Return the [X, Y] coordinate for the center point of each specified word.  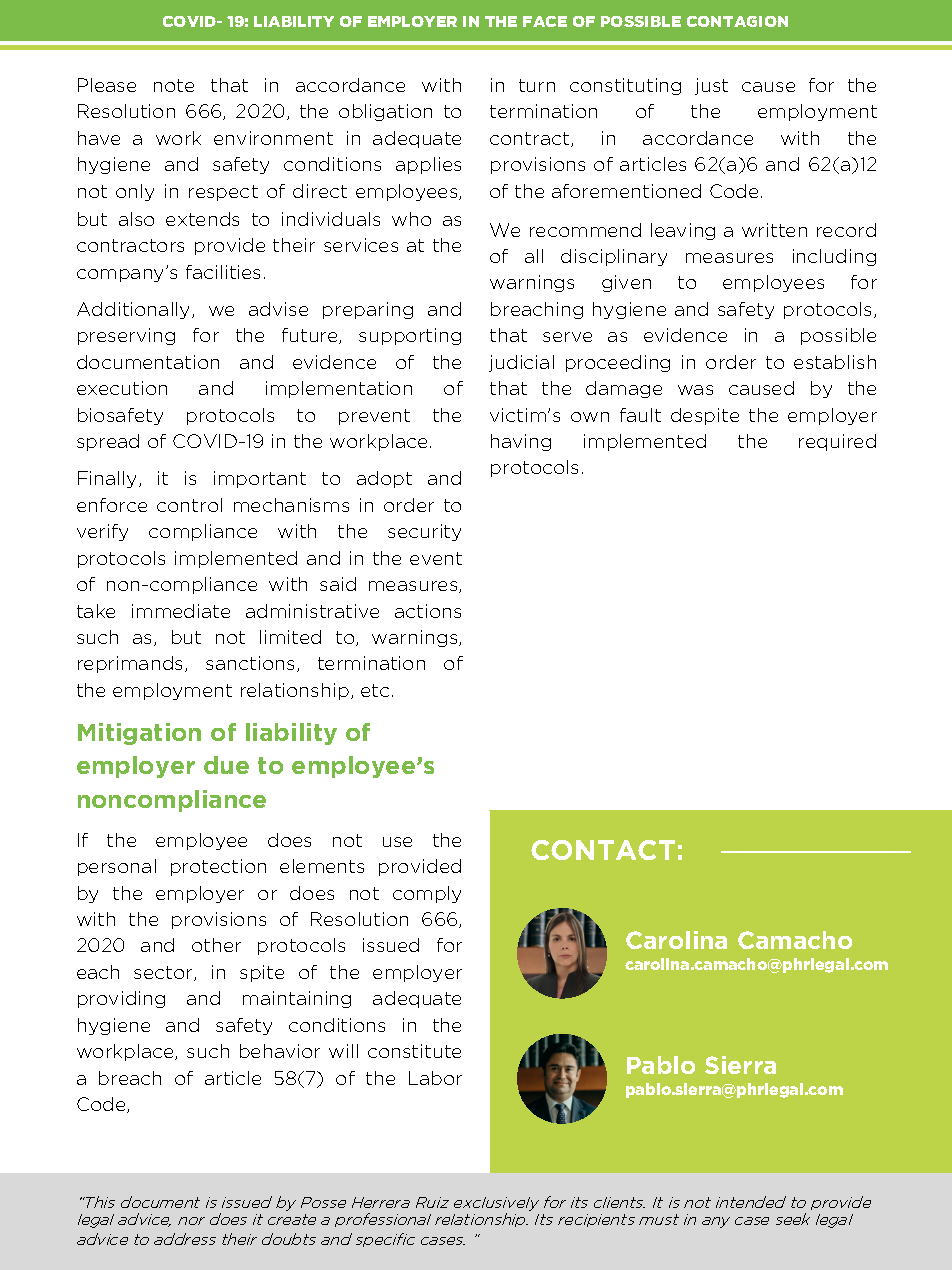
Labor [435, 1078]
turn [537, 85]
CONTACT [603, 850]
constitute [414, 1051]
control [189, 505]
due [226, 765]
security [424, 532]
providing [121, 999]
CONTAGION [737, 21]
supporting [410, 336]
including [834, 257]
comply [427, 894]
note [174, 85]
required [837, 442]
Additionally [135, 310]
